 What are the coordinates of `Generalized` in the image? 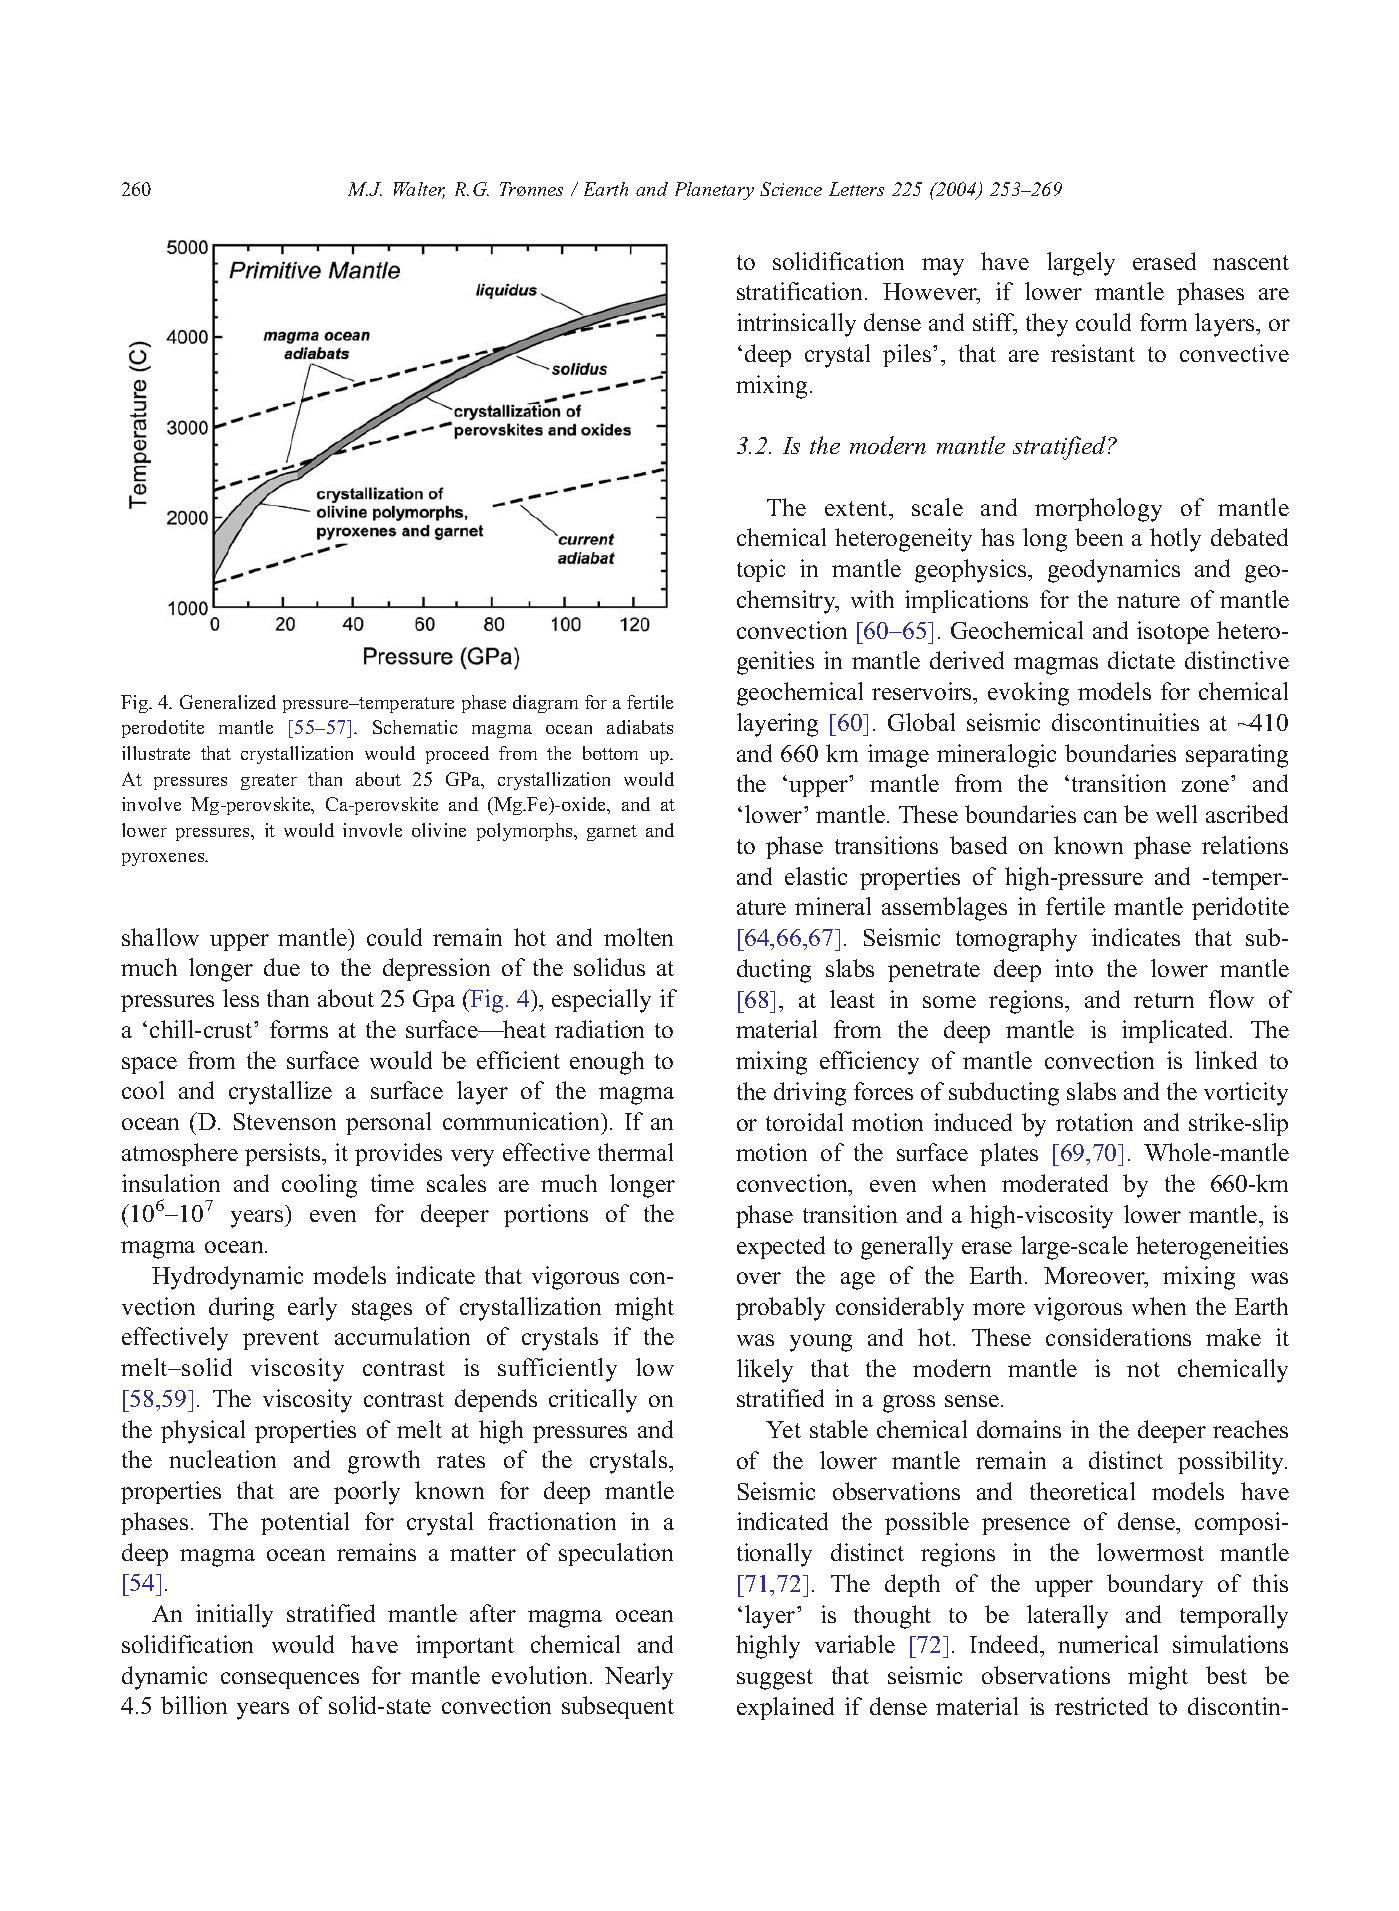 It's located at (228, 702).
